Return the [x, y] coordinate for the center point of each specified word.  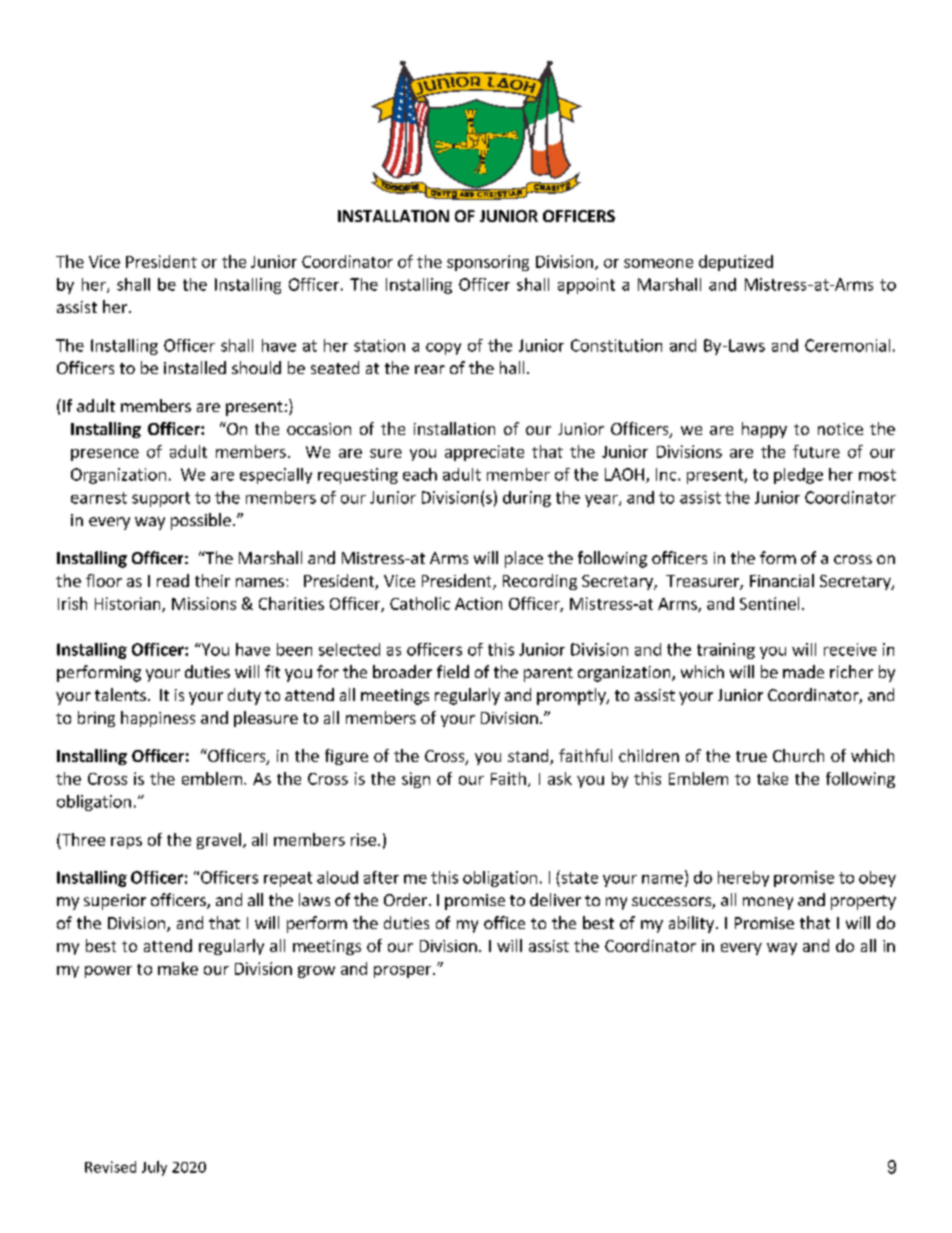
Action [478, 603]
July [154, 1168]
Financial [782, 580]
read [173, 580]
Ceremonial [847, 345]
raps [126, 843]
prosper [404, 972]
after [381, 877]
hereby [743, 879]
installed [195, 367]
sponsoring [488, 263]
